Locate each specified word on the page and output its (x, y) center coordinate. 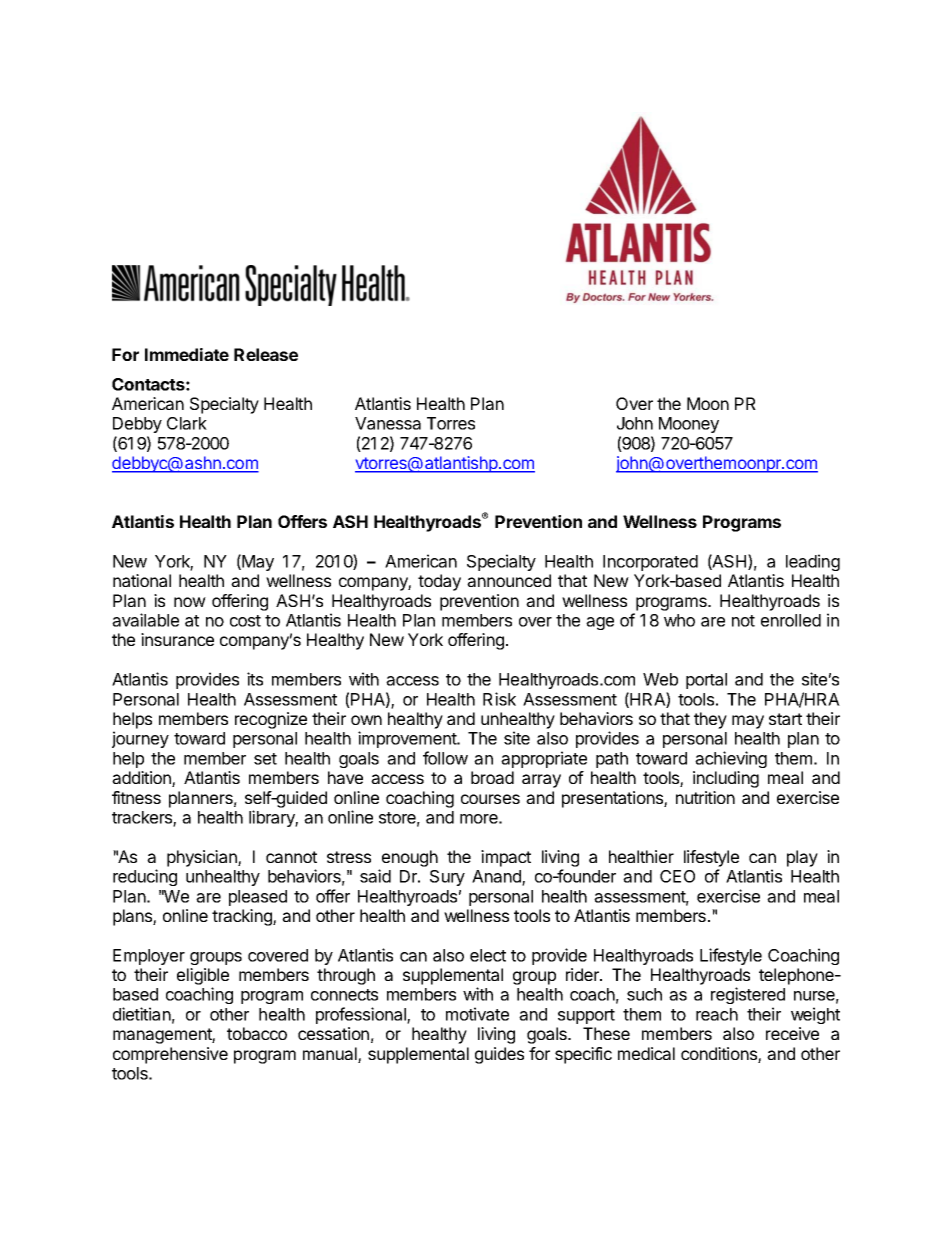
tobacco (257, 1033)
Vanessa (388, 423)
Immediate (187, 354)
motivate (477, 1014)
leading (813, 562)
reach (717, 1014)
